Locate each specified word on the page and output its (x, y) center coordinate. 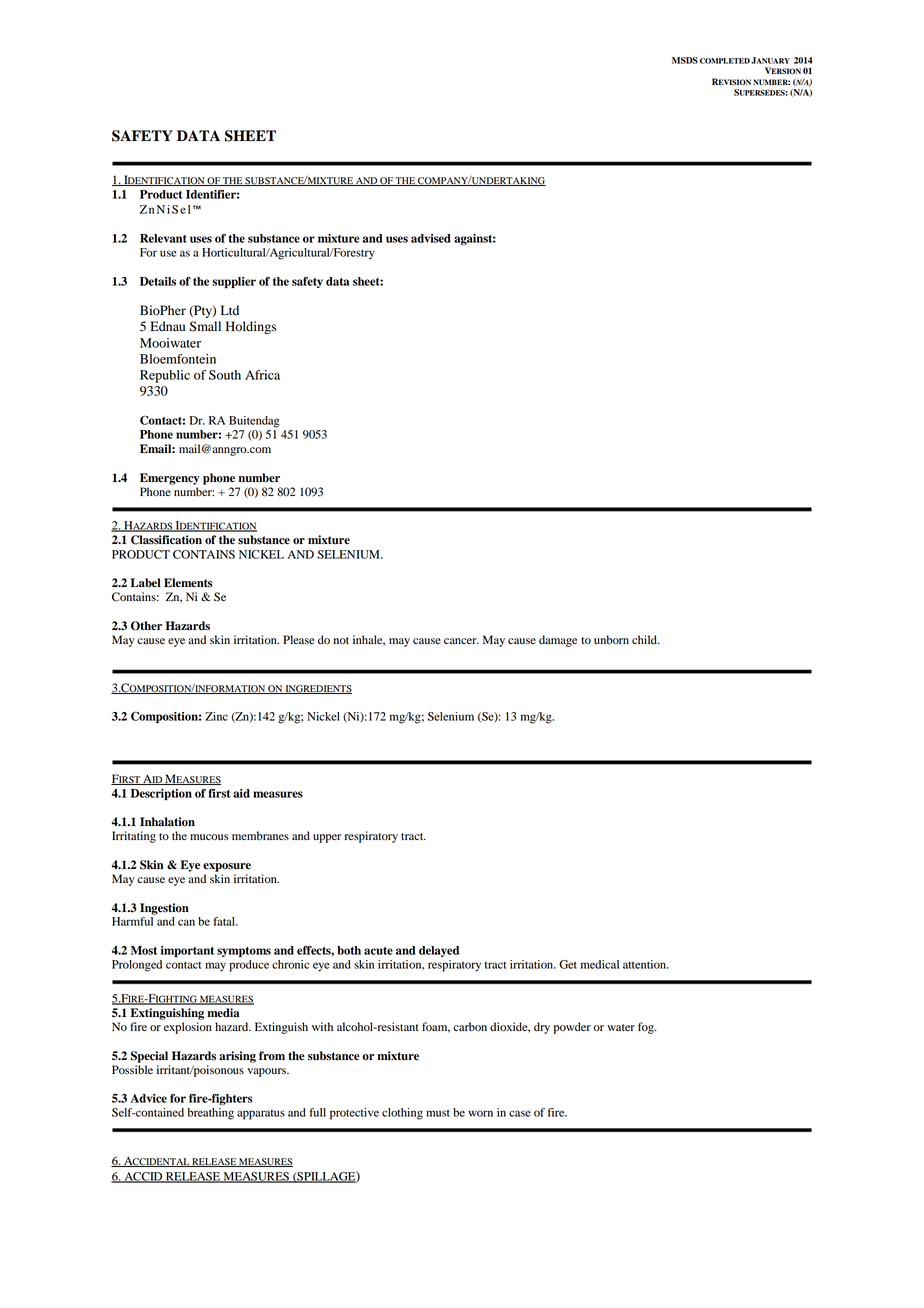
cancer (461, 641)
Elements (188, 583)
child (645, 640)
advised (431, 238)
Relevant (163, 238)
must (438, 1113)
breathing (210, 1114)
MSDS (685, 60)
